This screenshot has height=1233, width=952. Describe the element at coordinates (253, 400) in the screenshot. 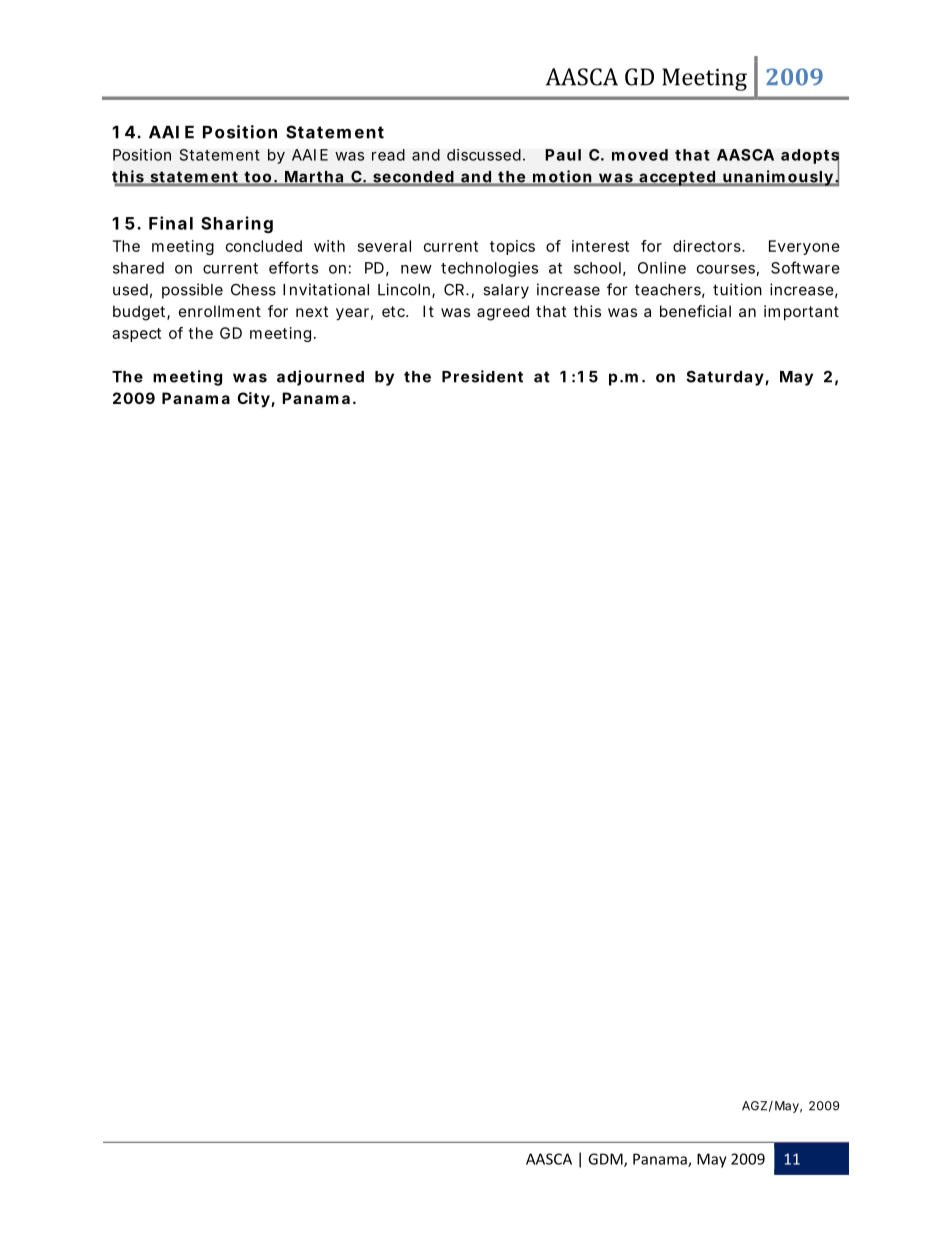

I see `City` at that location.
